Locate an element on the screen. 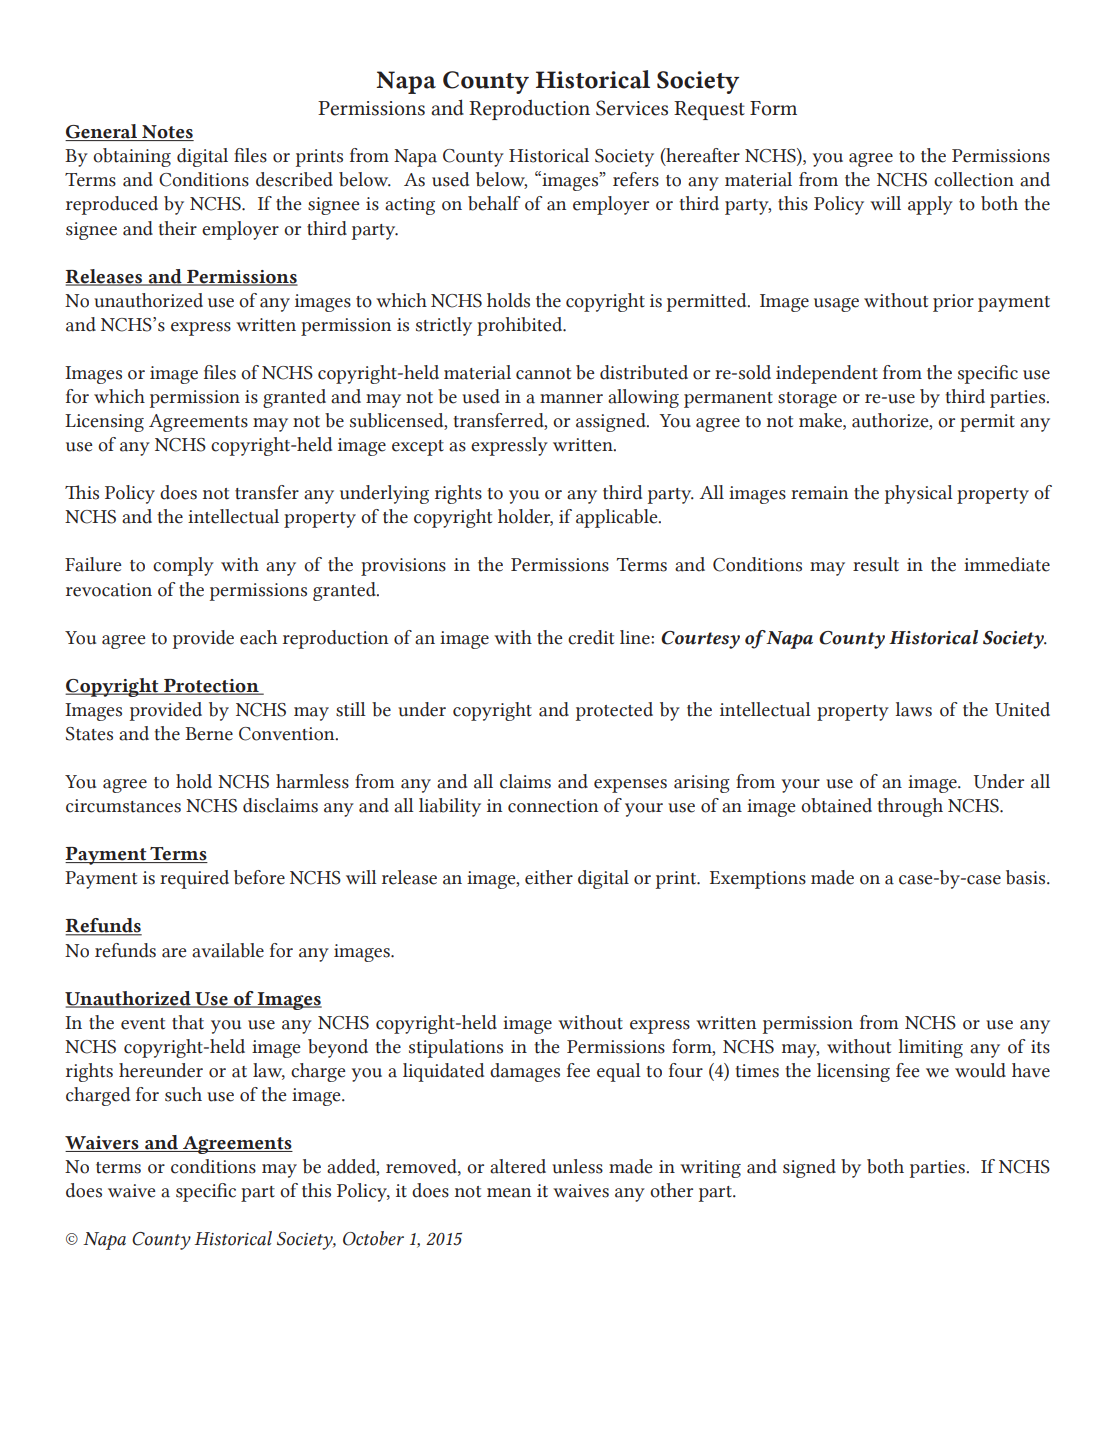 The width and height of the screenshot is (1116, 1444). applicable is located at coordinates (618, 518).
